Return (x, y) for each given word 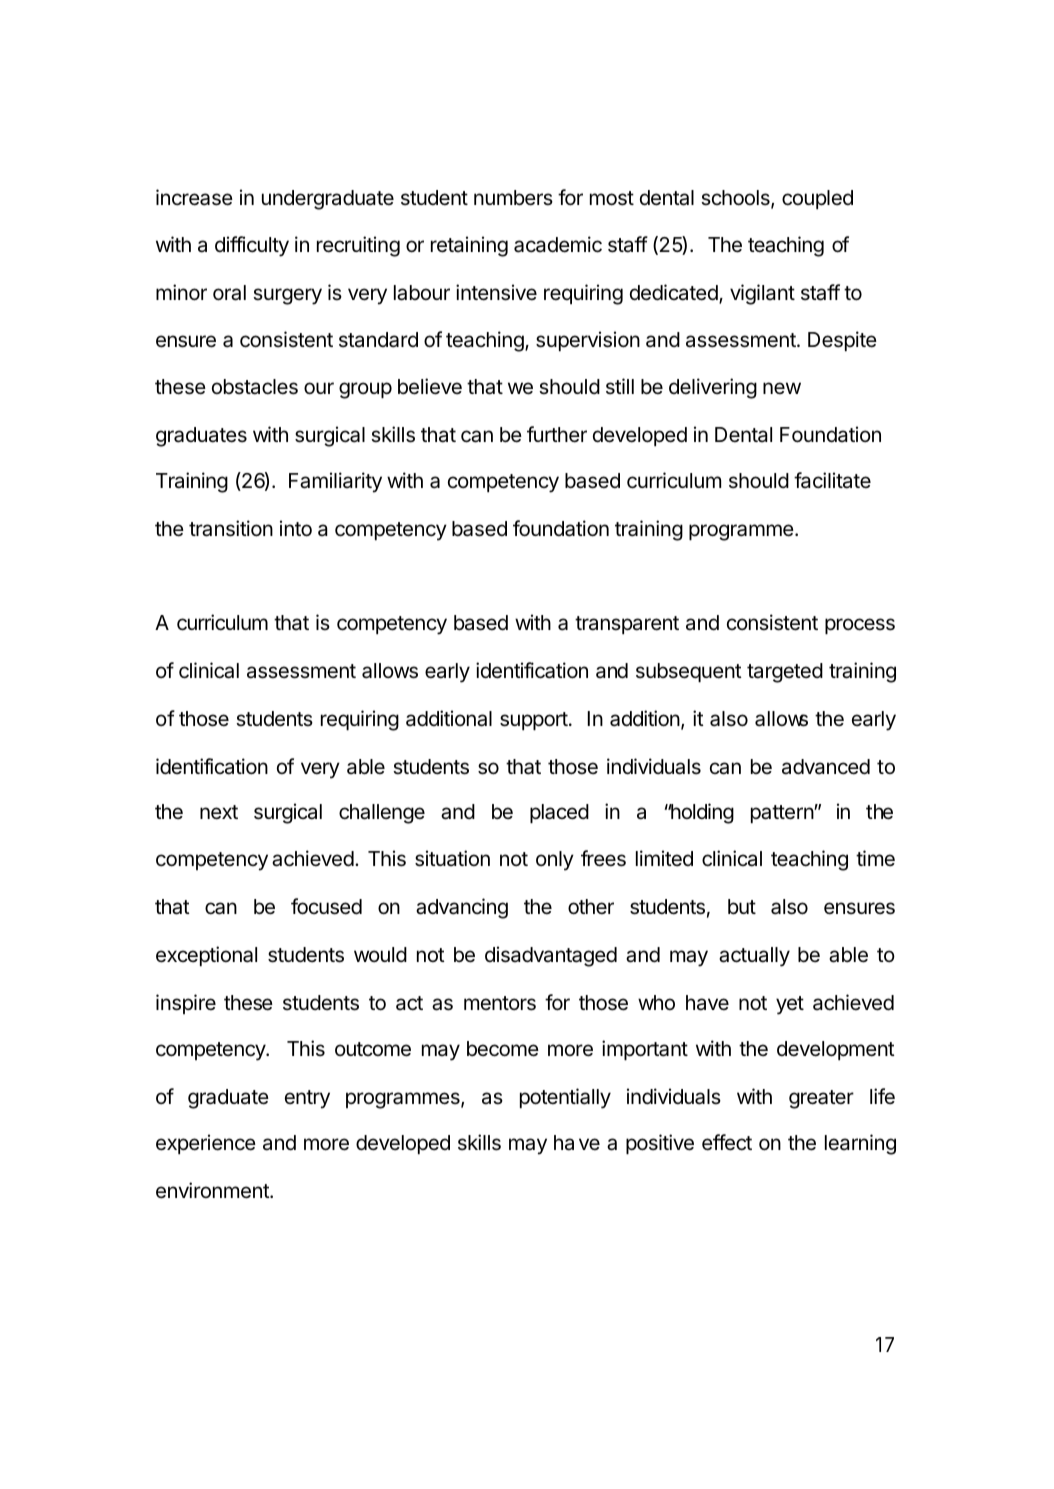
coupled (817, 199)
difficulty (252, 246)
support (534, 721)
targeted (785, 673)
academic (558, 244)
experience (206, 1144)
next (219, 812)
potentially (565, 1098)
